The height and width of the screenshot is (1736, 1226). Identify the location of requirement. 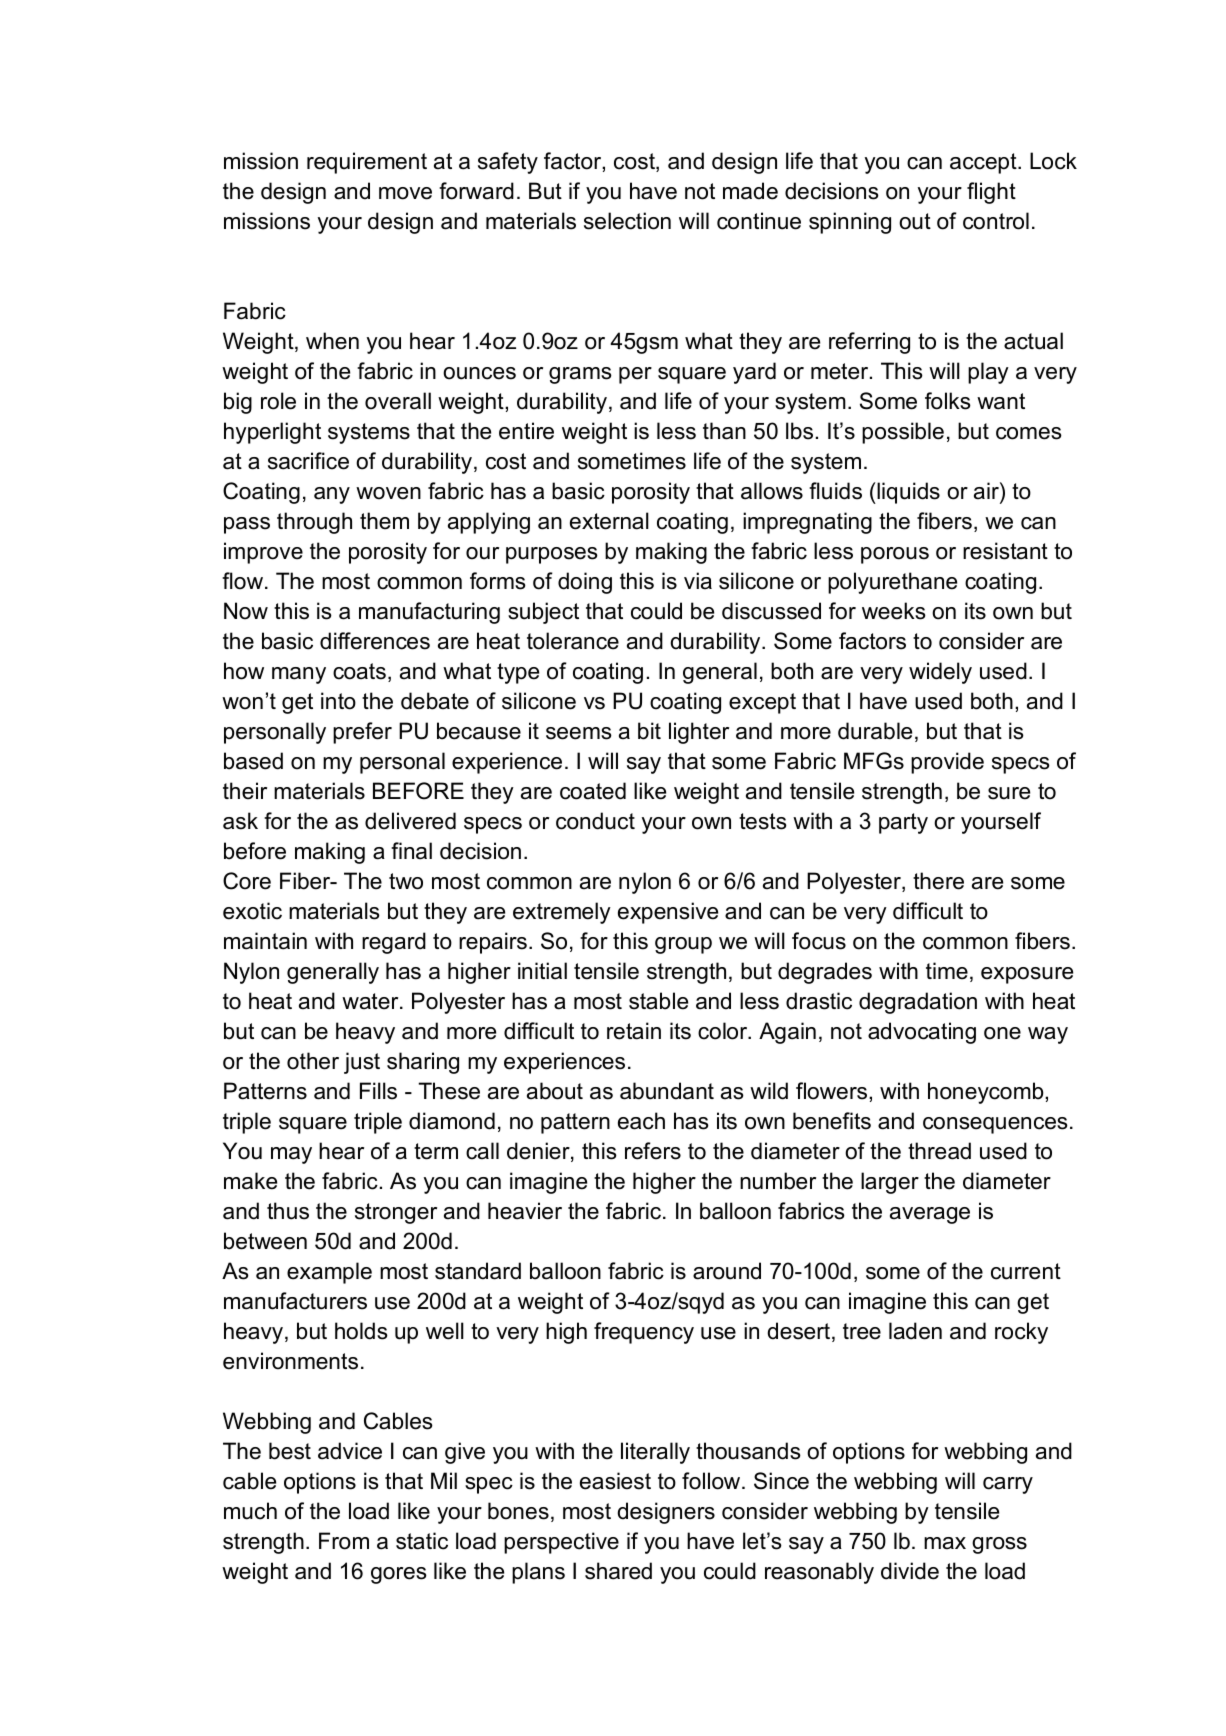
(367, 163).
